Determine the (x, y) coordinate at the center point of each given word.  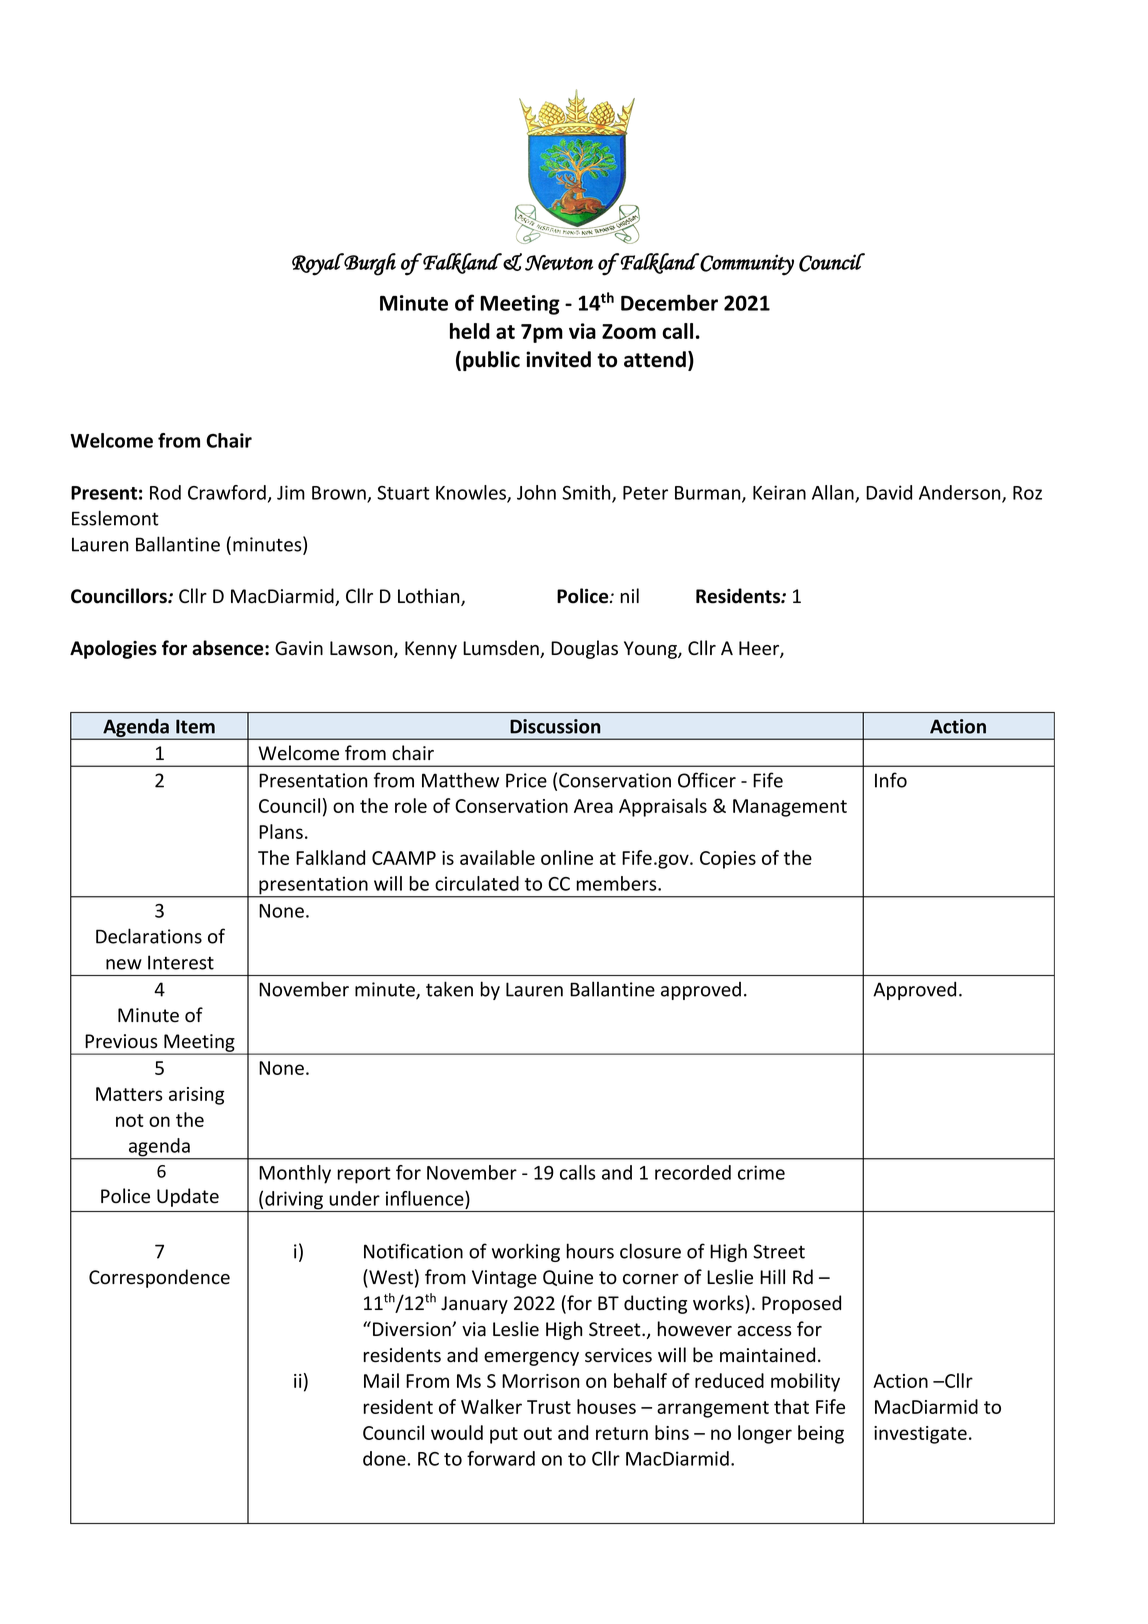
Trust (549, 1407)
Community (747, 265)
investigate (920, 1435)
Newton (559, 263)
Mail (381, 1380)
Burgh (369, 264)
